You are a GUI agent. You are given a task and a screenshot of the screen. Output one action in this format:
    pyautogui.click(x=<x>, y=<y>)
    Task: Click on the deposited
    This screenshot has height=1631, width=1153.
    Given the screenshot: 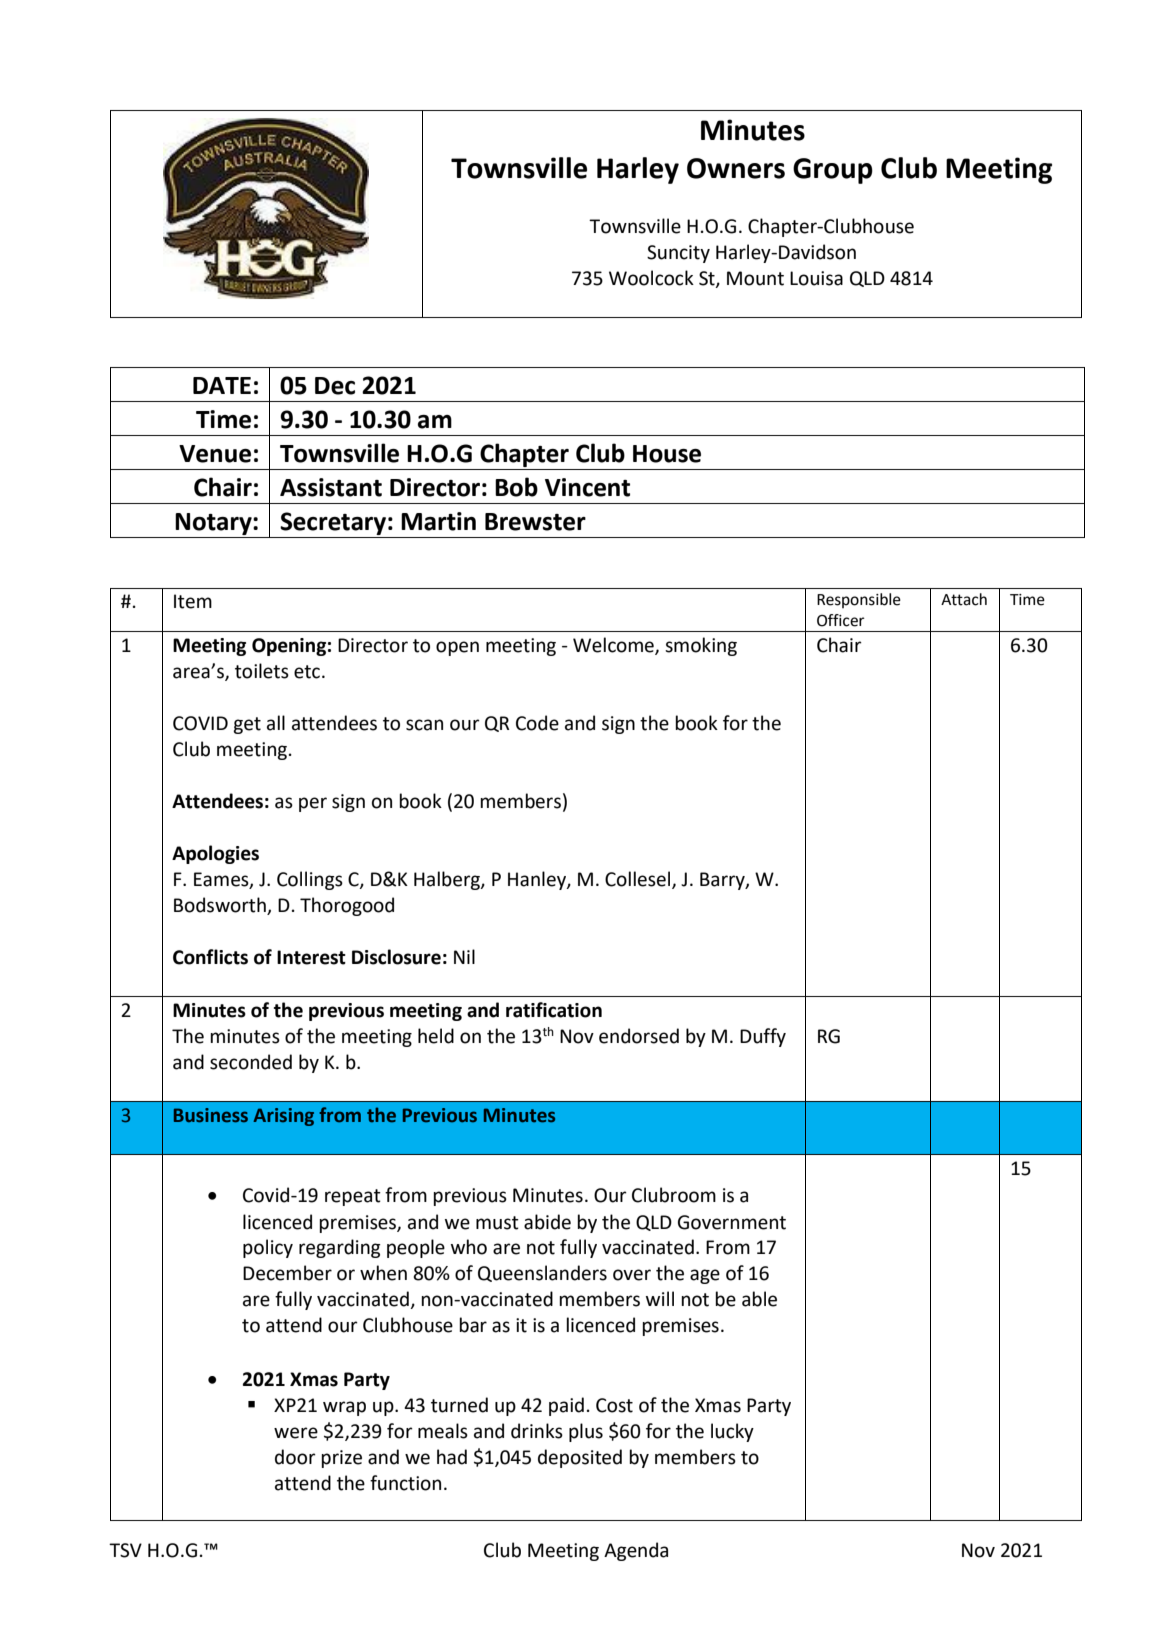 What is the action you would take?
    pyautogui.click(x=580, y=1458)
